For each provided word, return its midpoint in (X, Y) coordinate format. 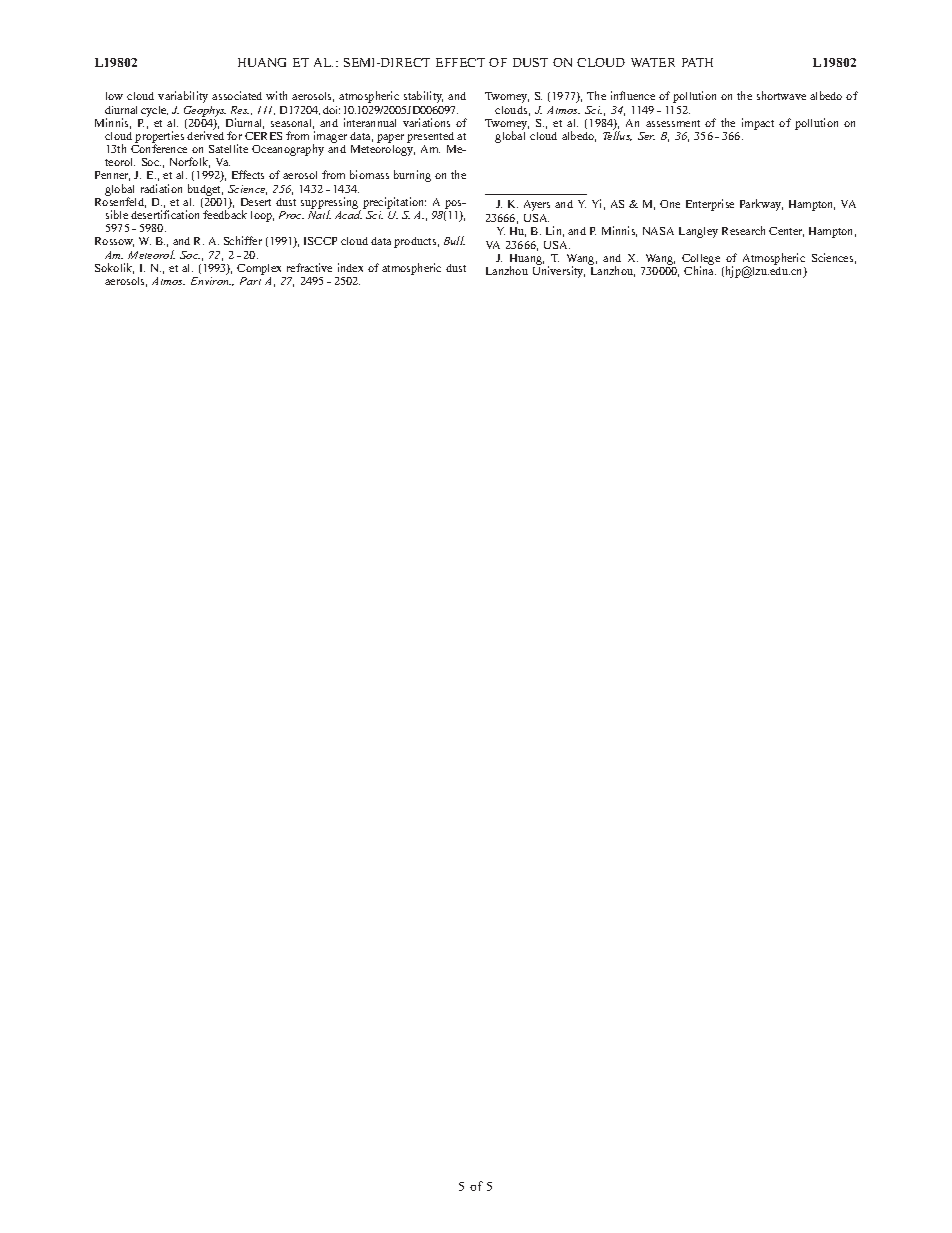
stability (423, 97)
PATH (697, 62)
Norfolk (190, 162)
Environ (211, 281)
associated (237, 95)
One (670, 204)
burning (412, 176)
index (350, 267)
